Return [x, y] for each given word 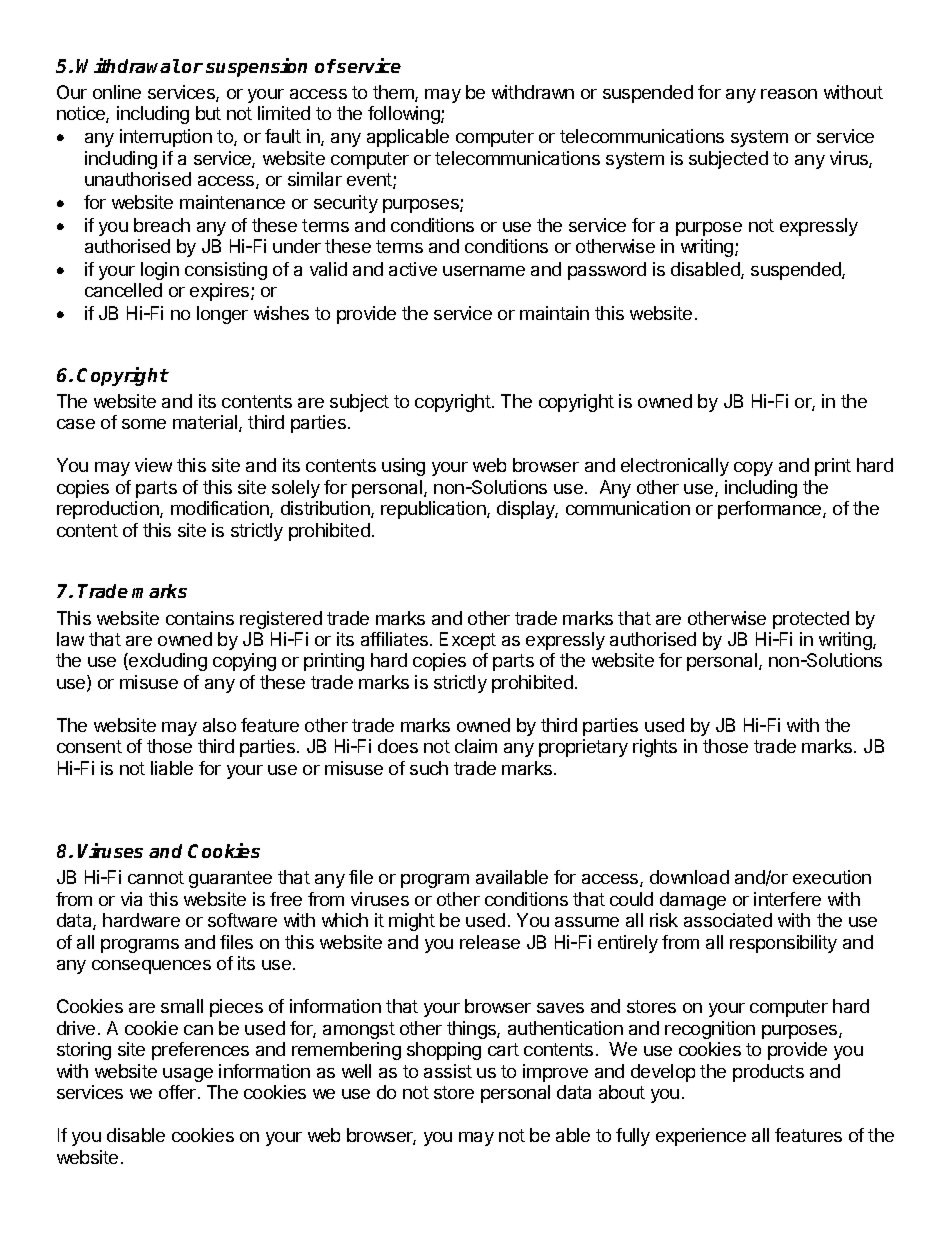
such [429, 768]
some [144, 424]
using [403, 467]
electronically [675, 467]
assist [448, 1071]
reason [789, 94]
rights [655, 748]
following [405, 115]
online [117, 92]
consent [89, 746]
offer [179, 1092]
